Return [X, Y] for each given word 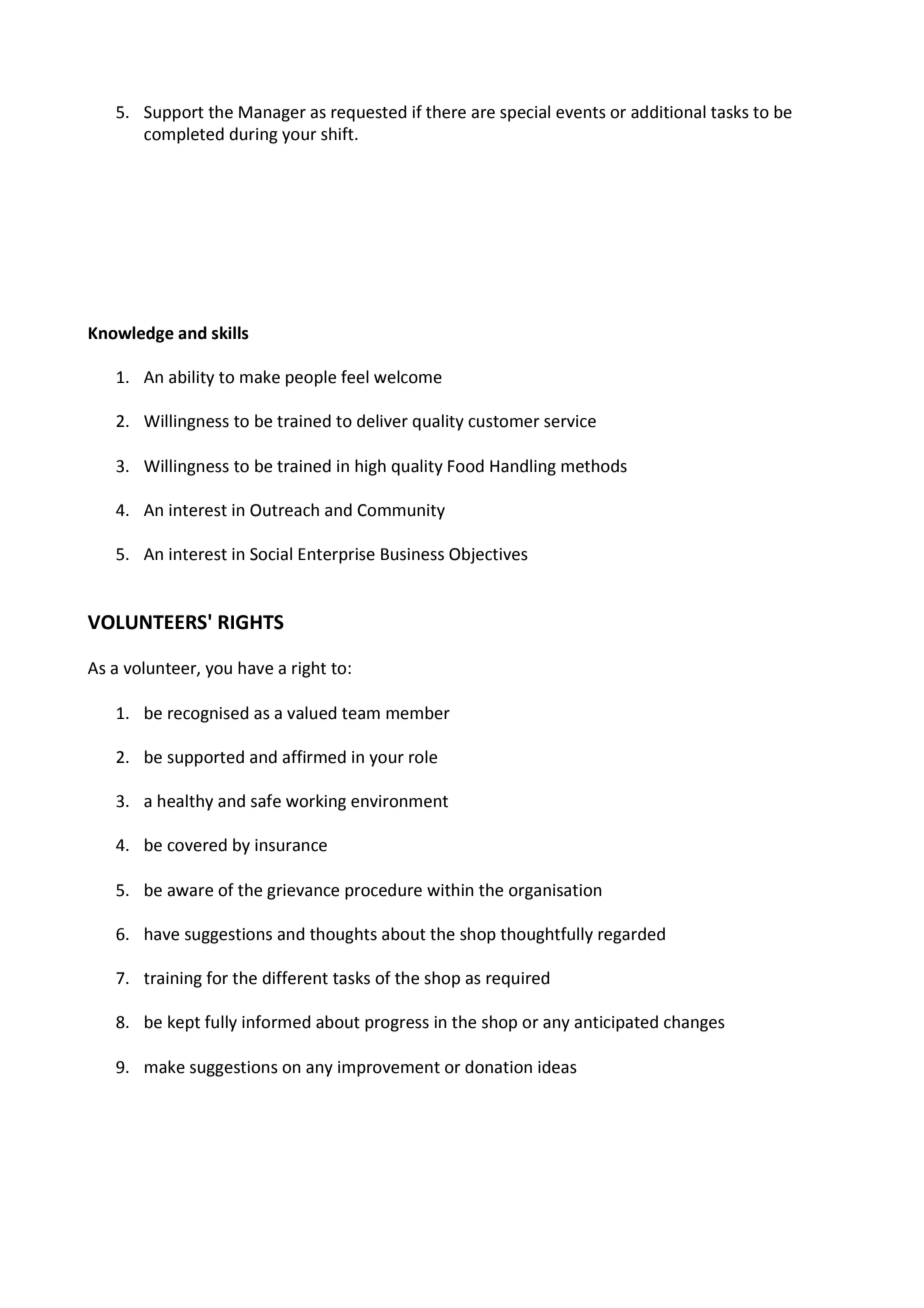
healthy [185, 802]
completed [184, 135]
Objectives [488, 555]
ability [191, 378]
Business [412, 554]
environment [399, 801]
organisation [555, 892]
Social [271, 554]
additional [668, 112]
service [570, 421]
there [446, 112]
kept [184, 1023]
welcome [408, 377]
